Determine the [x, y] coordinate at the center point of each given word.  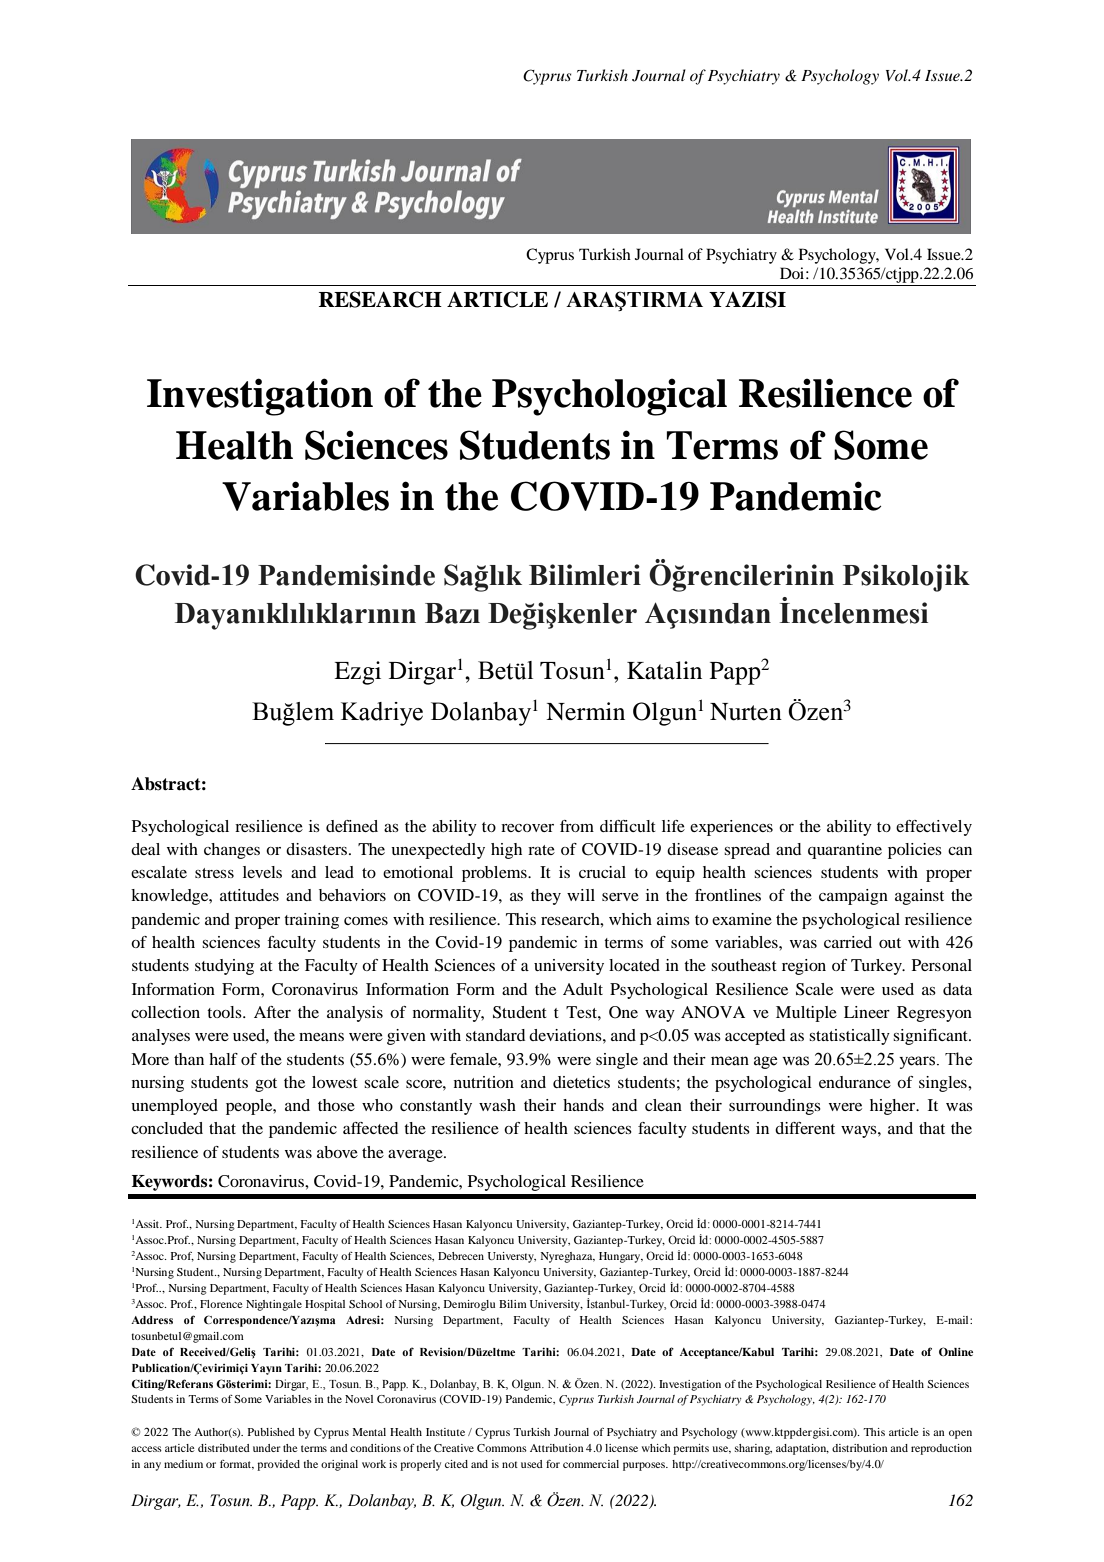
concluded [167, 1128]
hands [583, 1105]
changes [232, 851]
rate [541, 850]
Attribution [557, 1448]
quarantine [845, 851]
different [805, 1128]
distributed [224, 1448]
